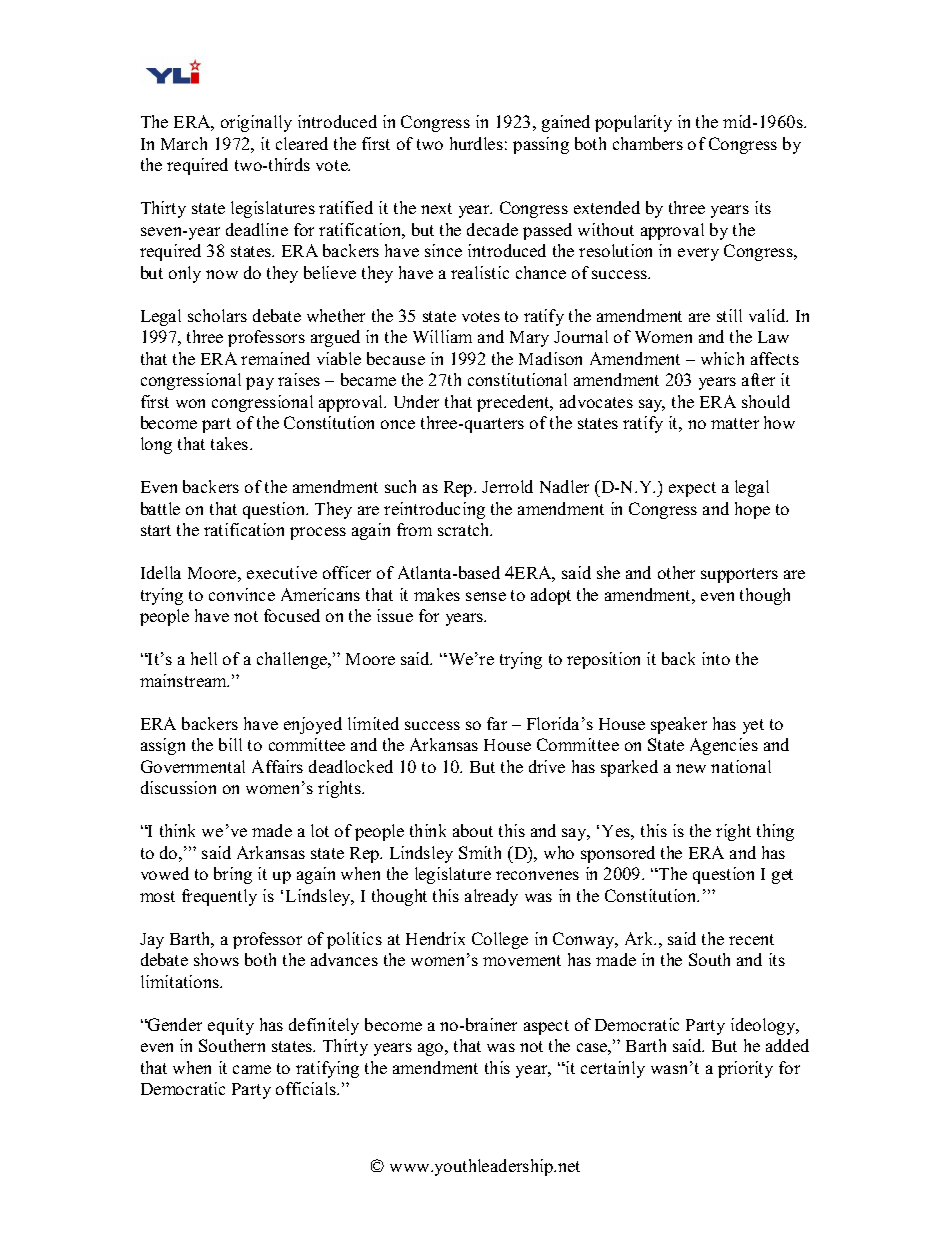  What do you see at coordinates (648, 143) in the image?
I see `chambers` at bounding box center [648, 143].
